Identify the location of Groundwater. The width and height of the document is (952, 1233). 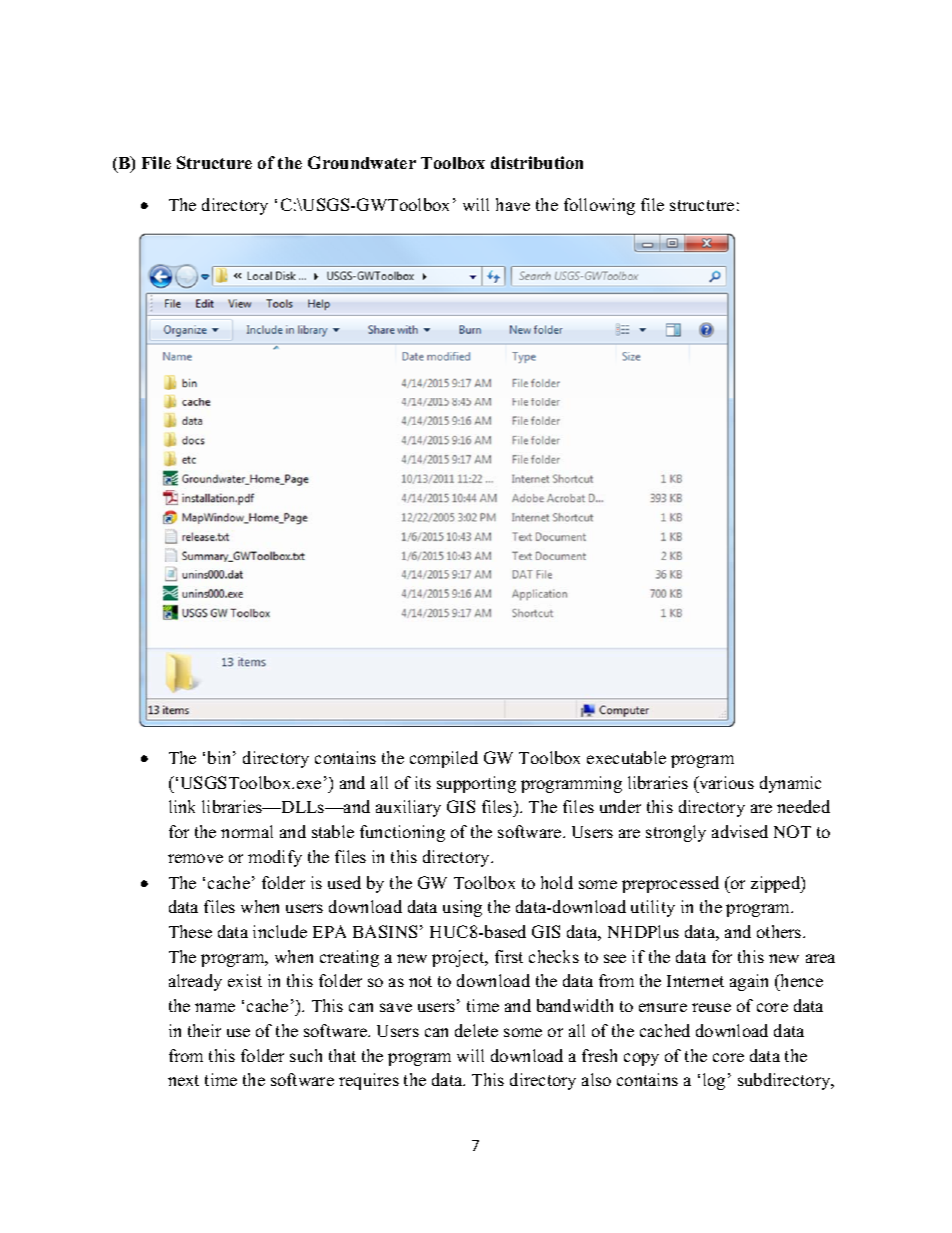
(362, 162).
